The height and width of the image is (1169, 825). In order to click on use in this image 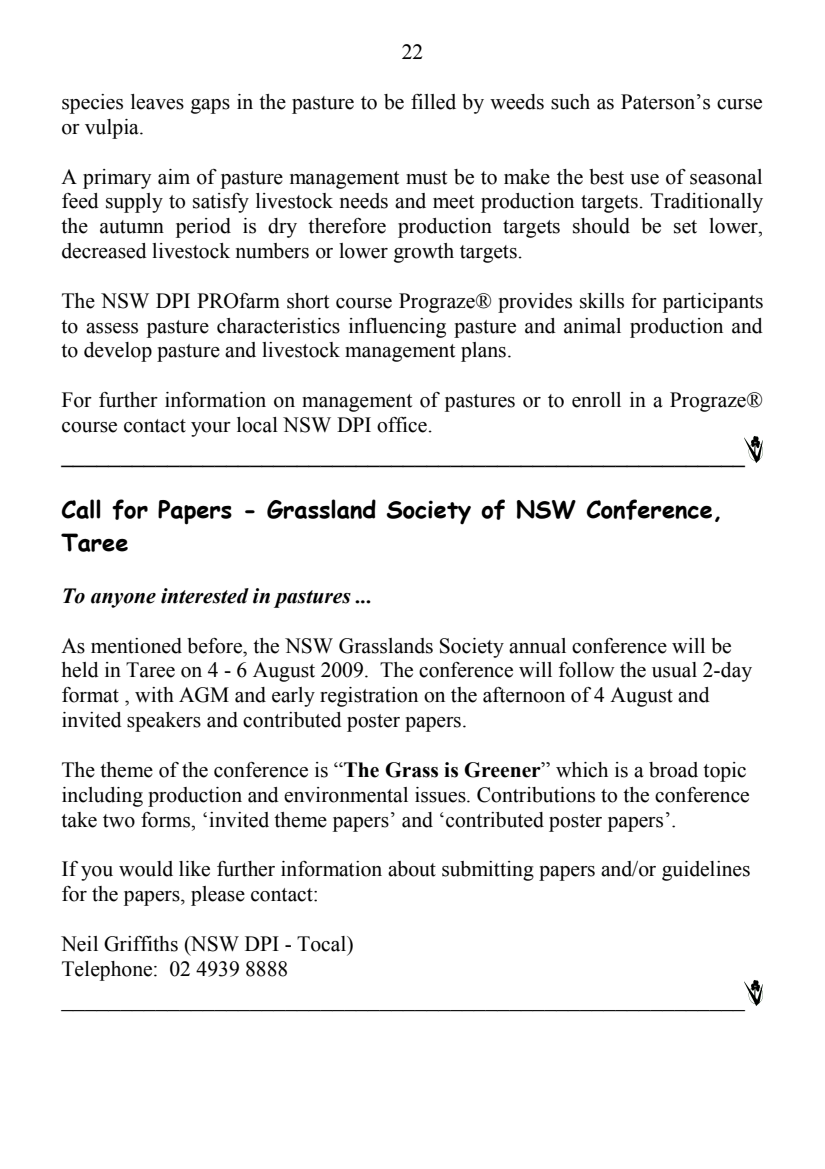, I will do `click(644, 179)`.
